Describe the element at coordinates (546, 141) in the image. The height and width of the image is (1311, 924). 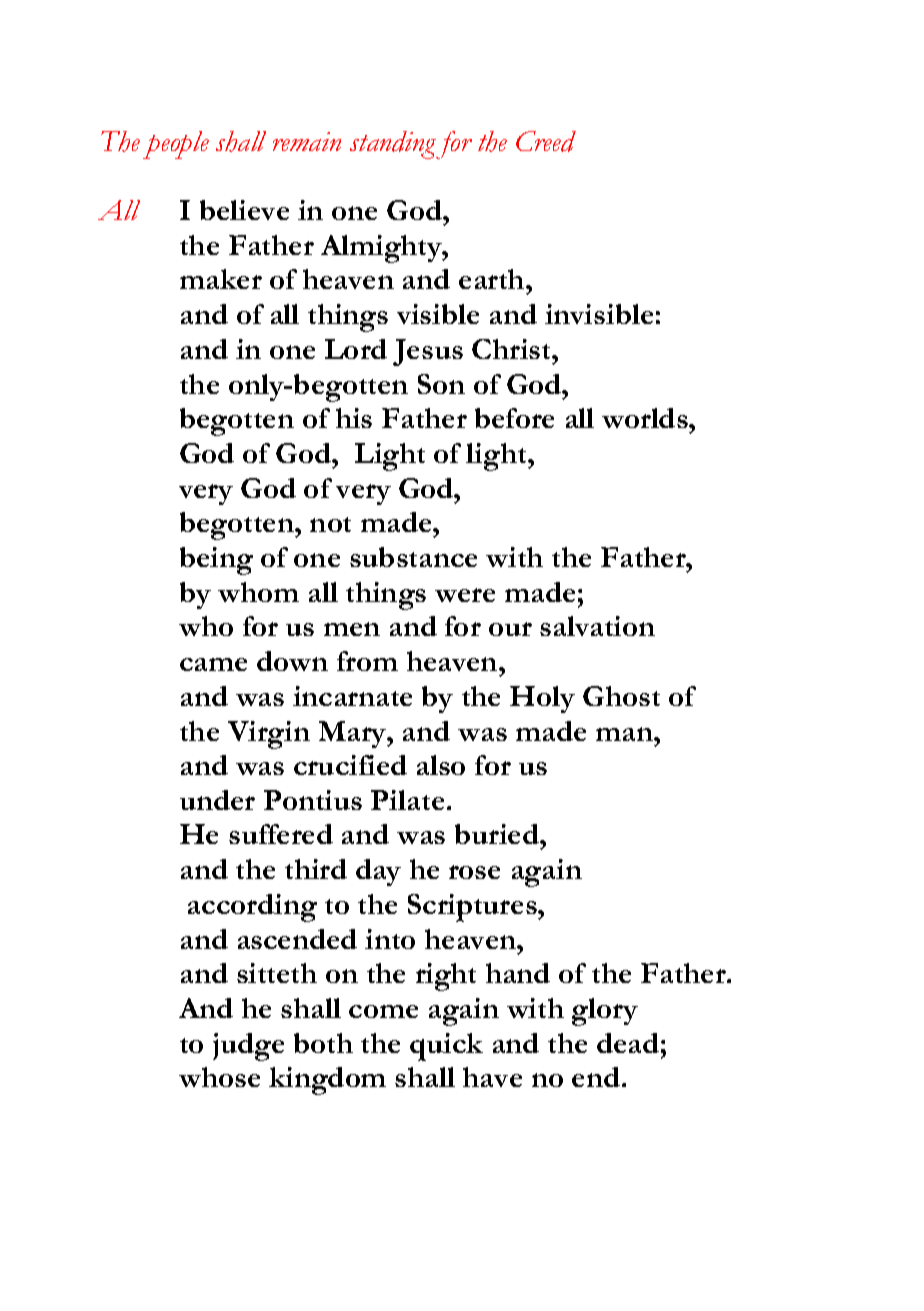
I see `Creed` at that location.
